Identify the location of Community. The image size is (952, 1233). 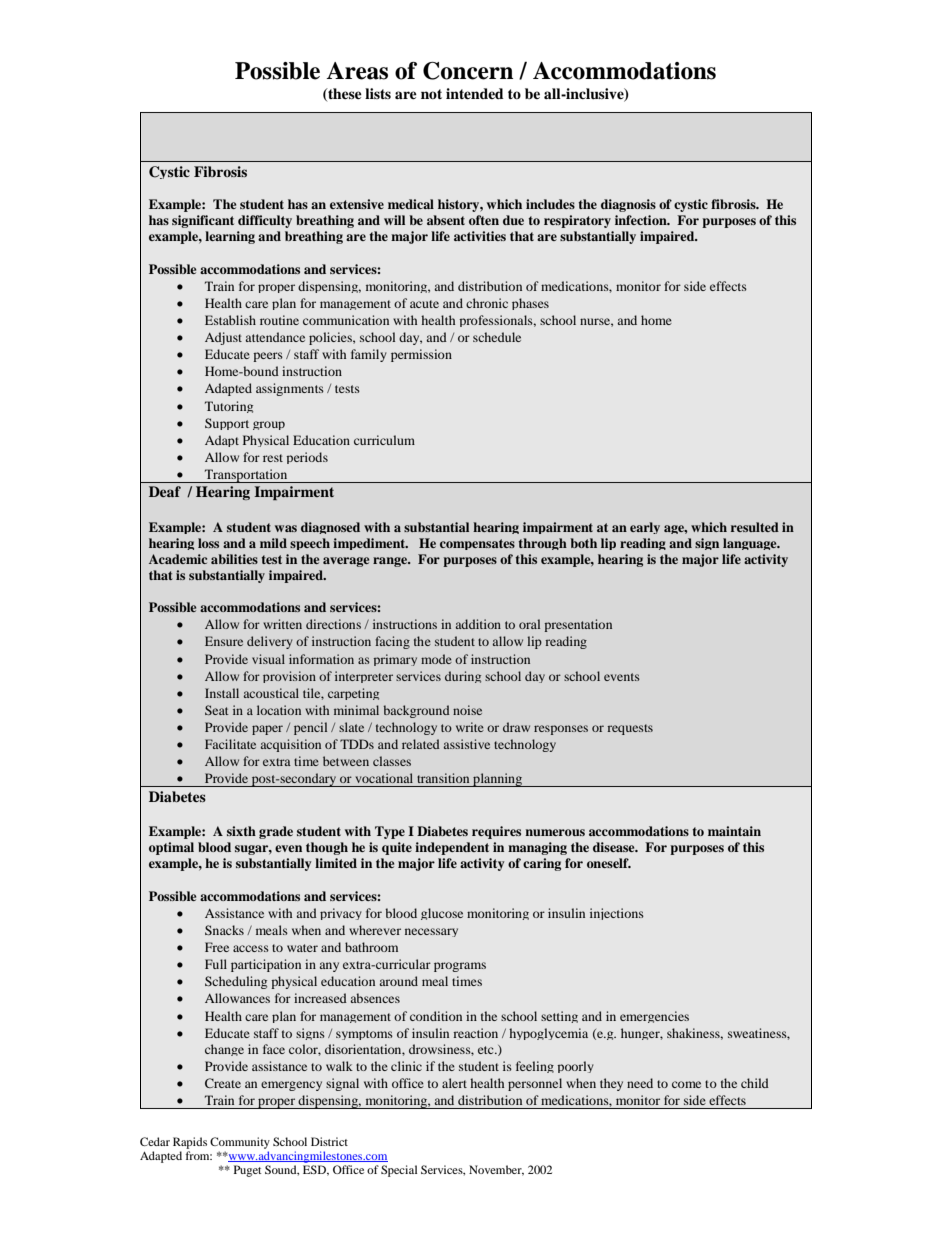
(240, 1143).
